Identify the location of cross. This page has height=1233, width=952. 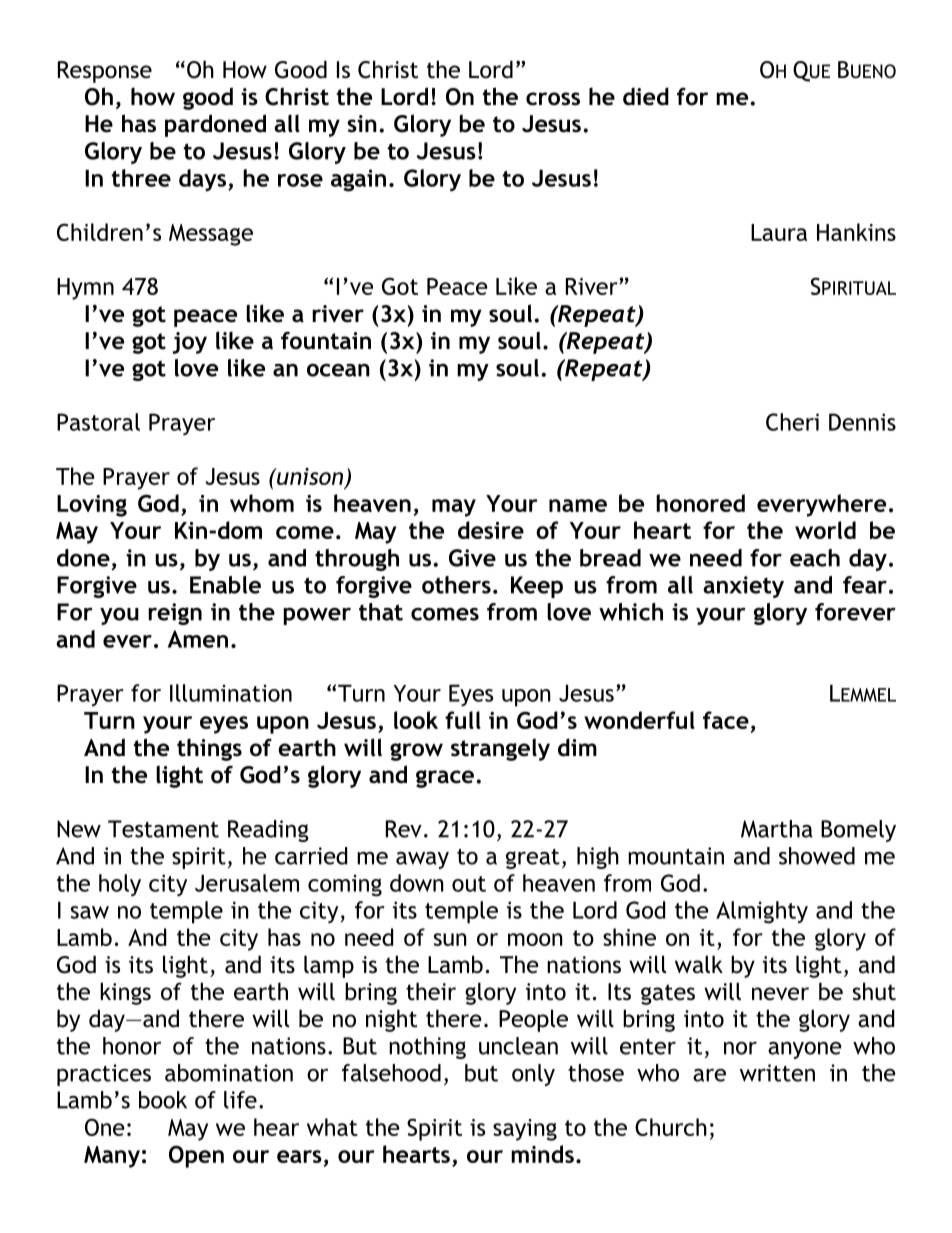
(553, 99).
